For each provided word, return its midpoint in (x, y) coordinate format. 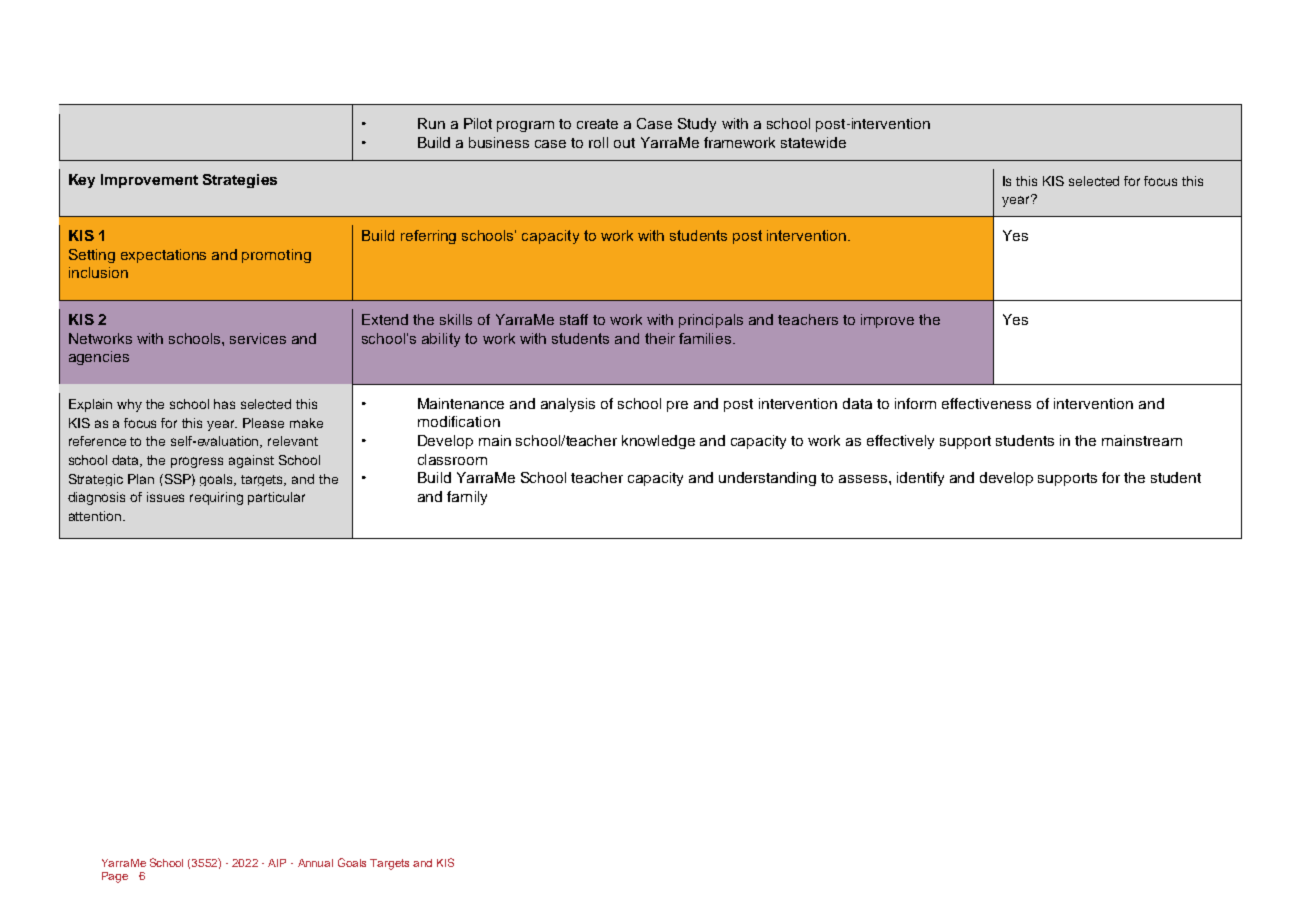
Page (115, 877)
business (499, 142)
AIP (277, 863)
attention (96, 516)
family (467, 498)
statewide (813, 142)
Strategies (240, 181)
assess (864, 479)
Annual (315, 863)
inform (915, 403)
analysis (568, 405)
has (224, 404)
